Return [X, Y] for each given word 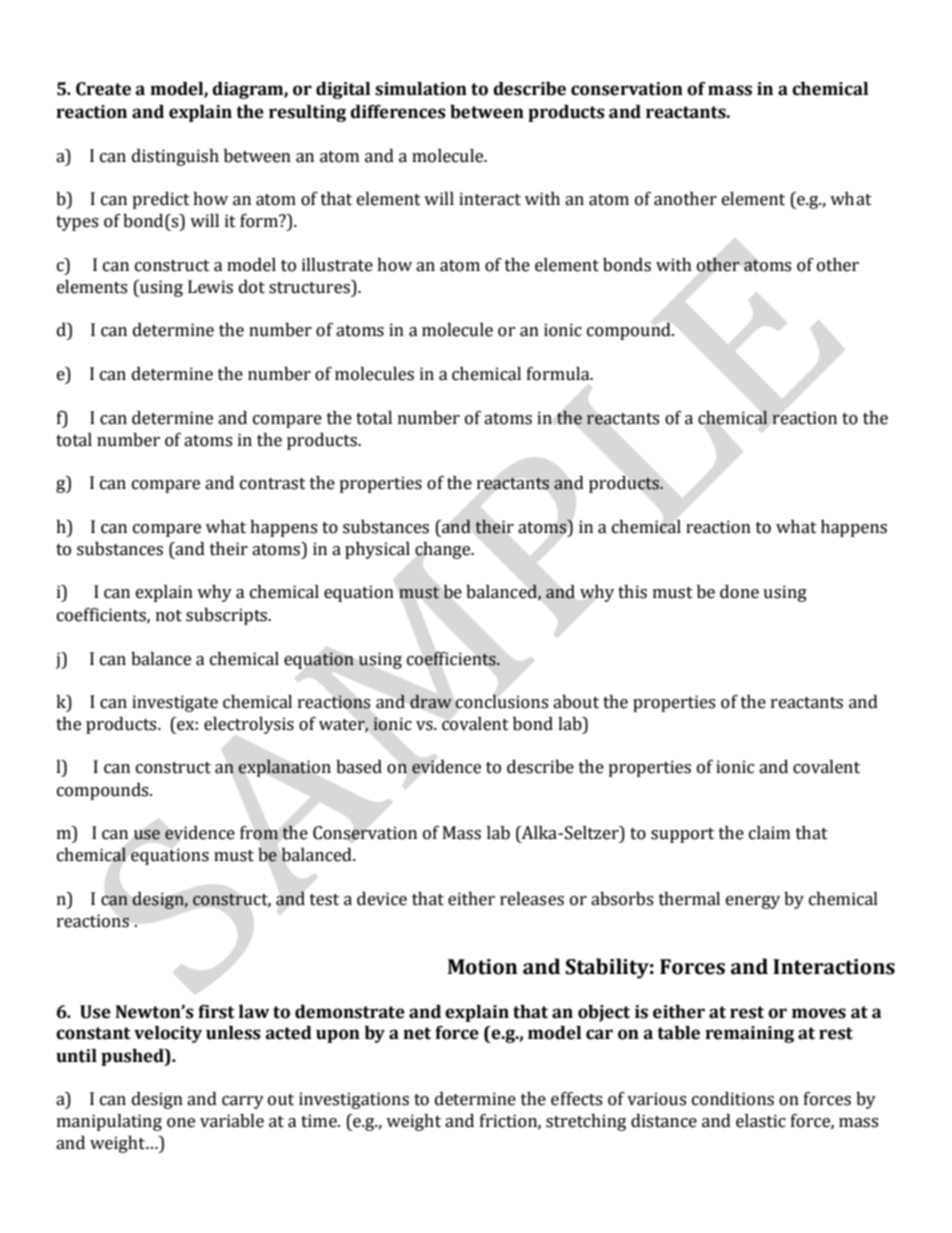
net [417, 1033]
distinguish [175, 157]
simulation [421, 89]
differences [398, 112]
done [739, 592]
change [444, 550]
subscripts [227, 616]
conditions [733, 1099]
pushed [133, 1057]
